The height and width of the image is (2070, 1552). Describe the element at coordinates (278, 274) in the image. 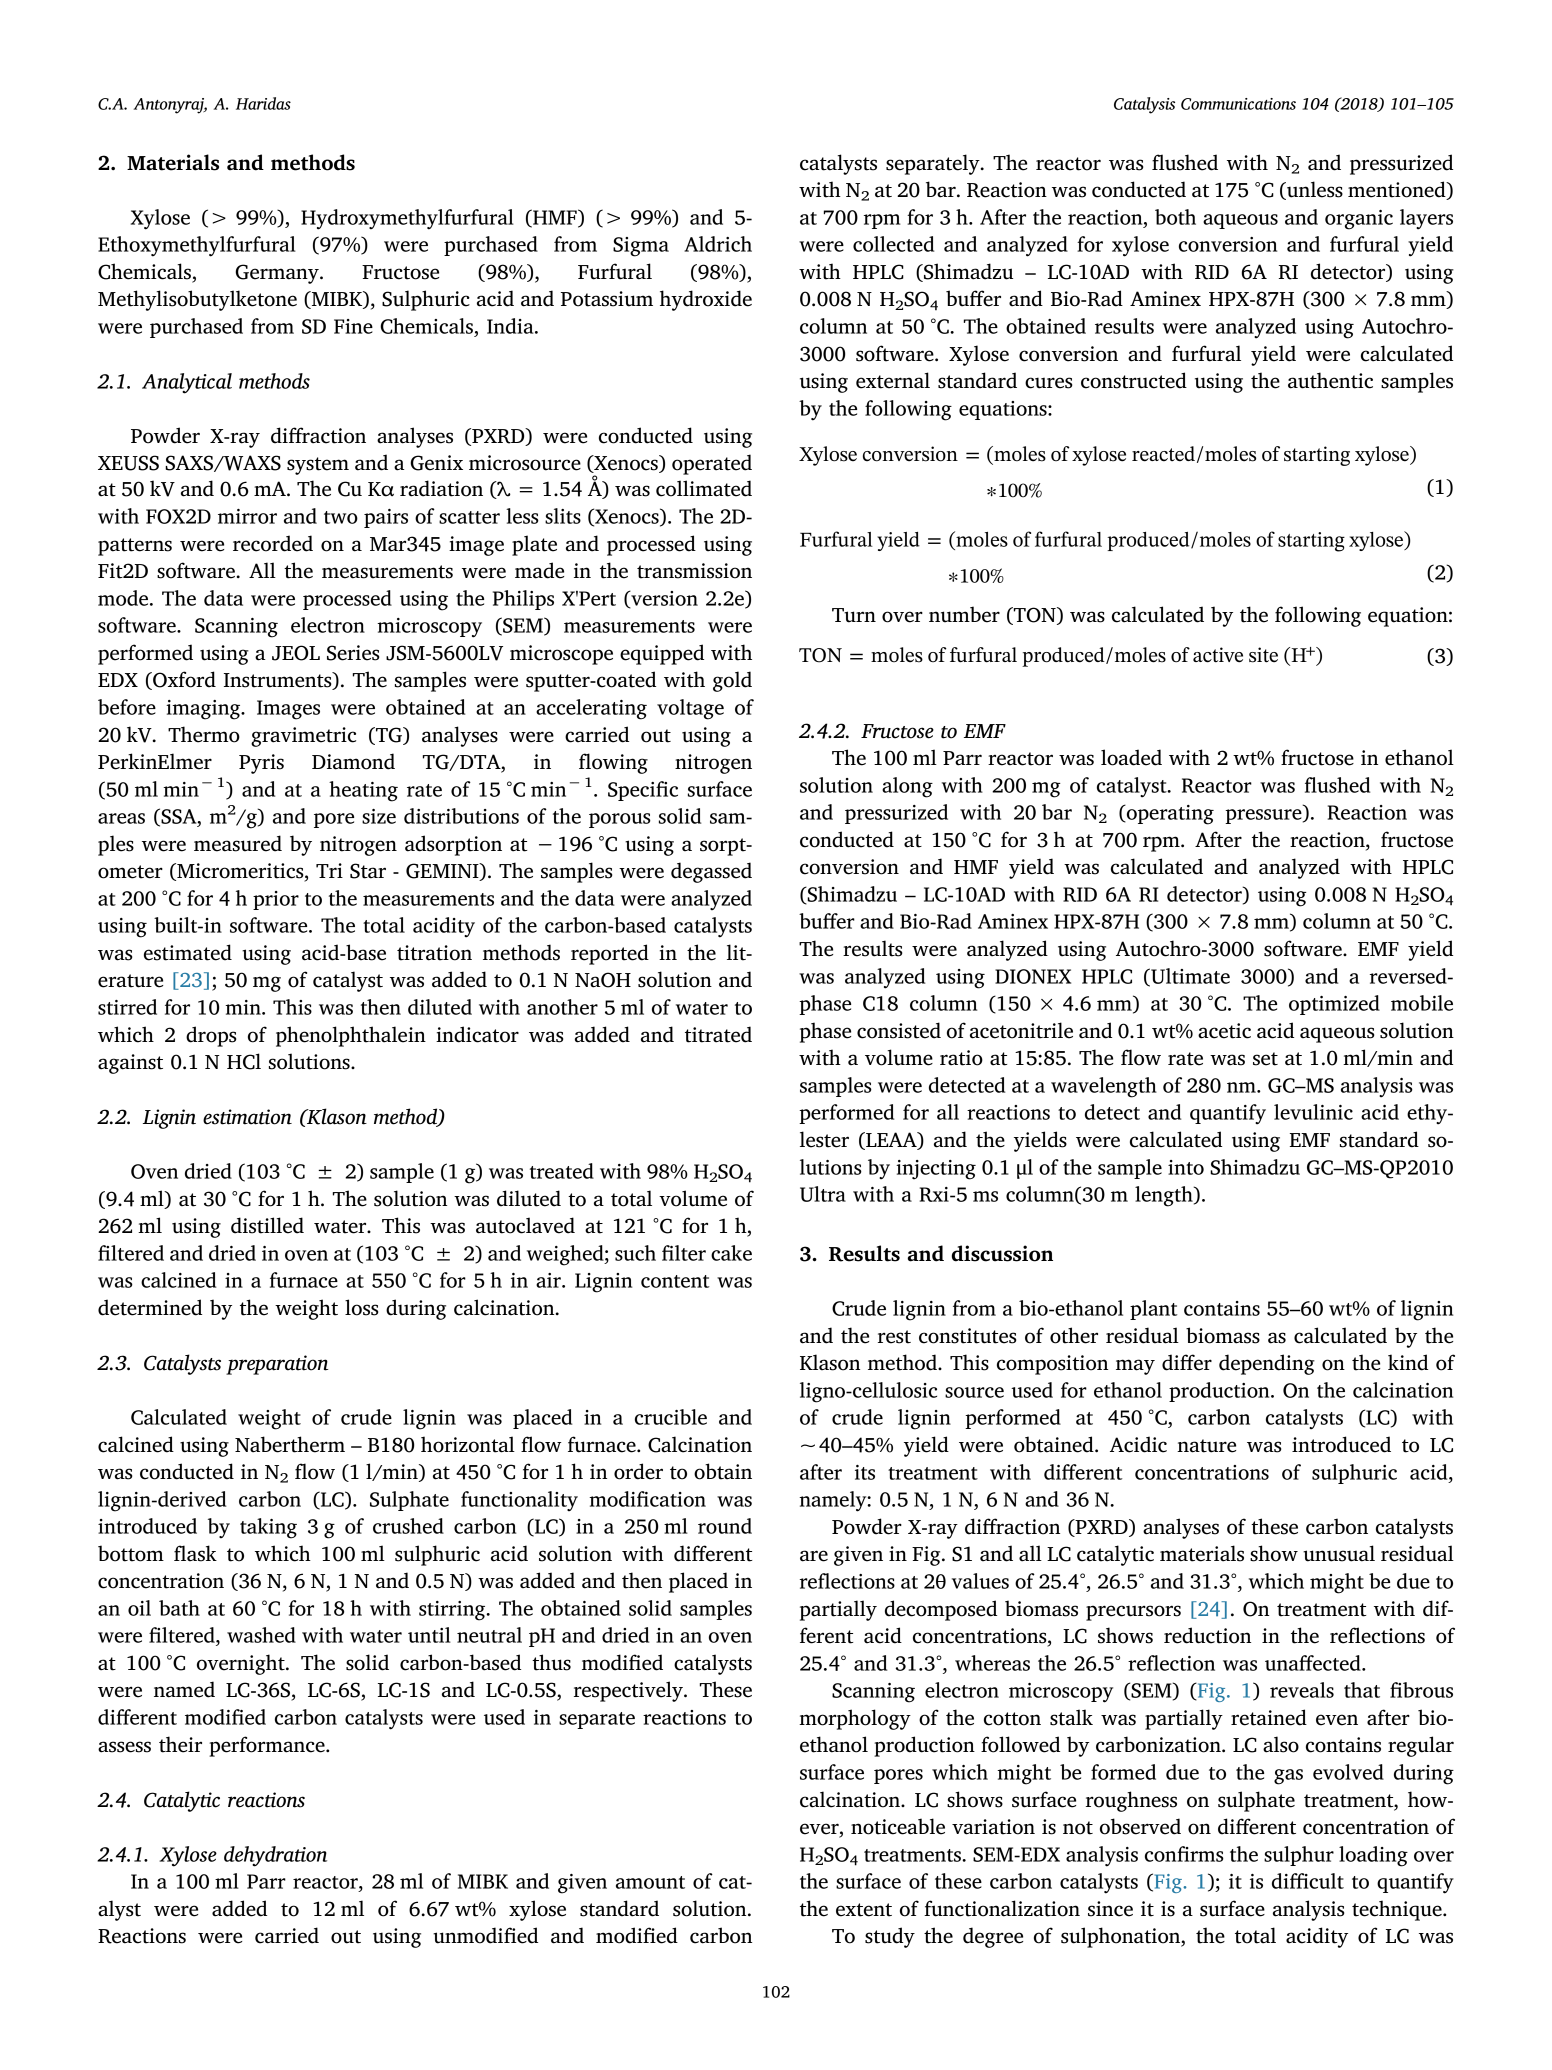

I see `Germany` at that location.
